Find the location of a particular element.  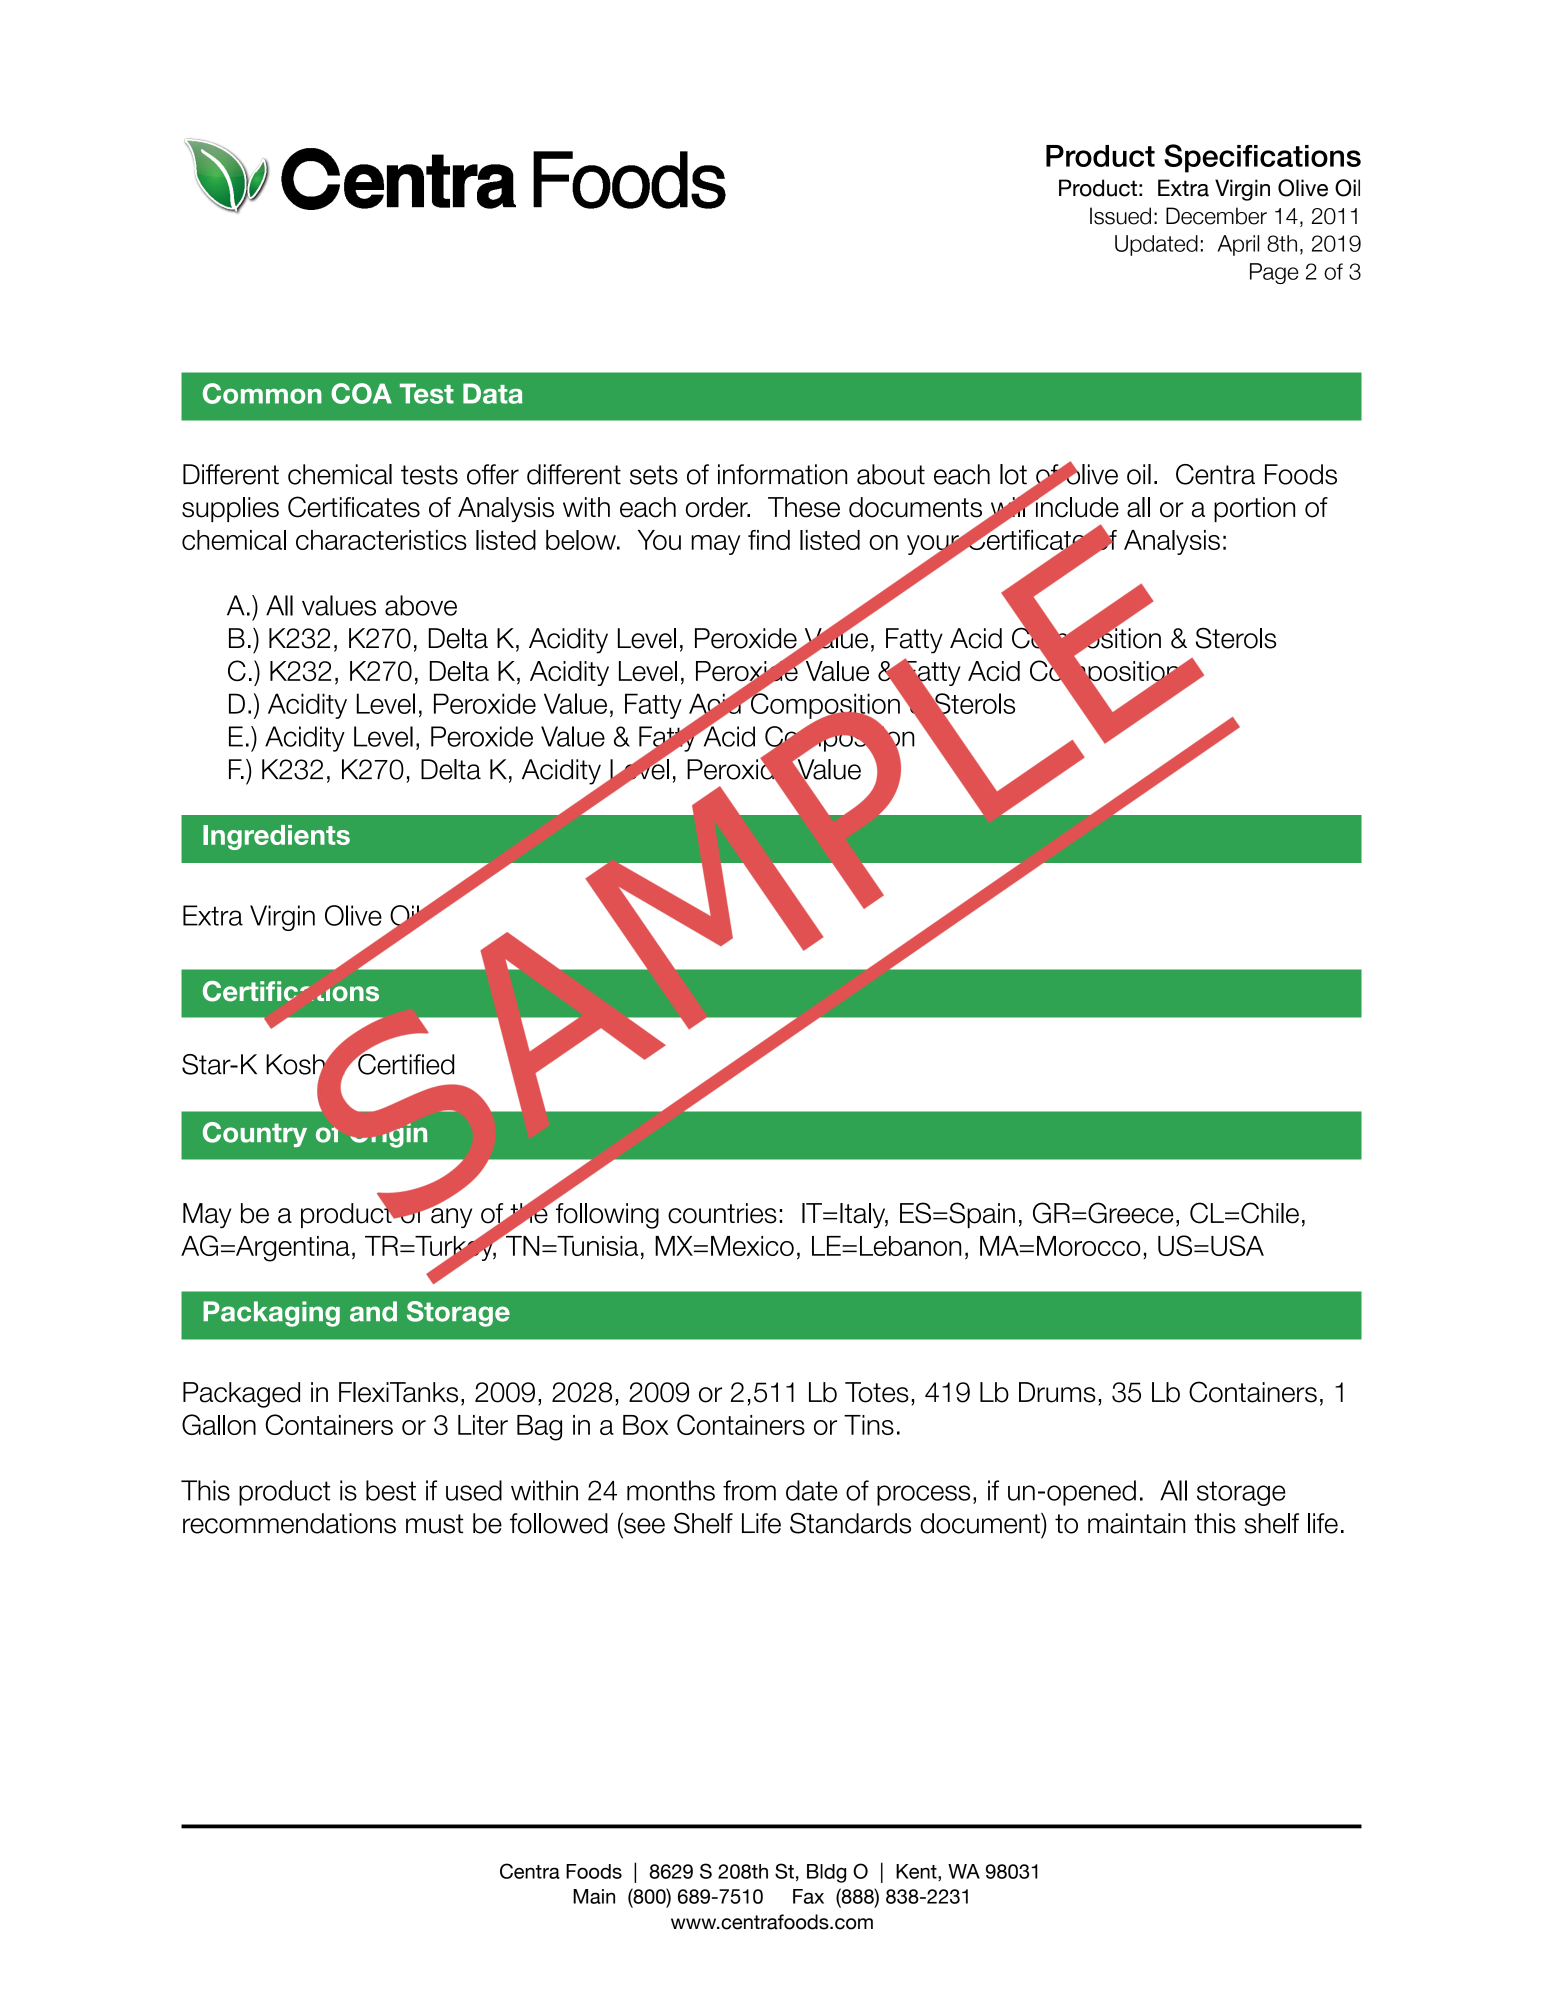

information is located at coordinates (782, 474).
